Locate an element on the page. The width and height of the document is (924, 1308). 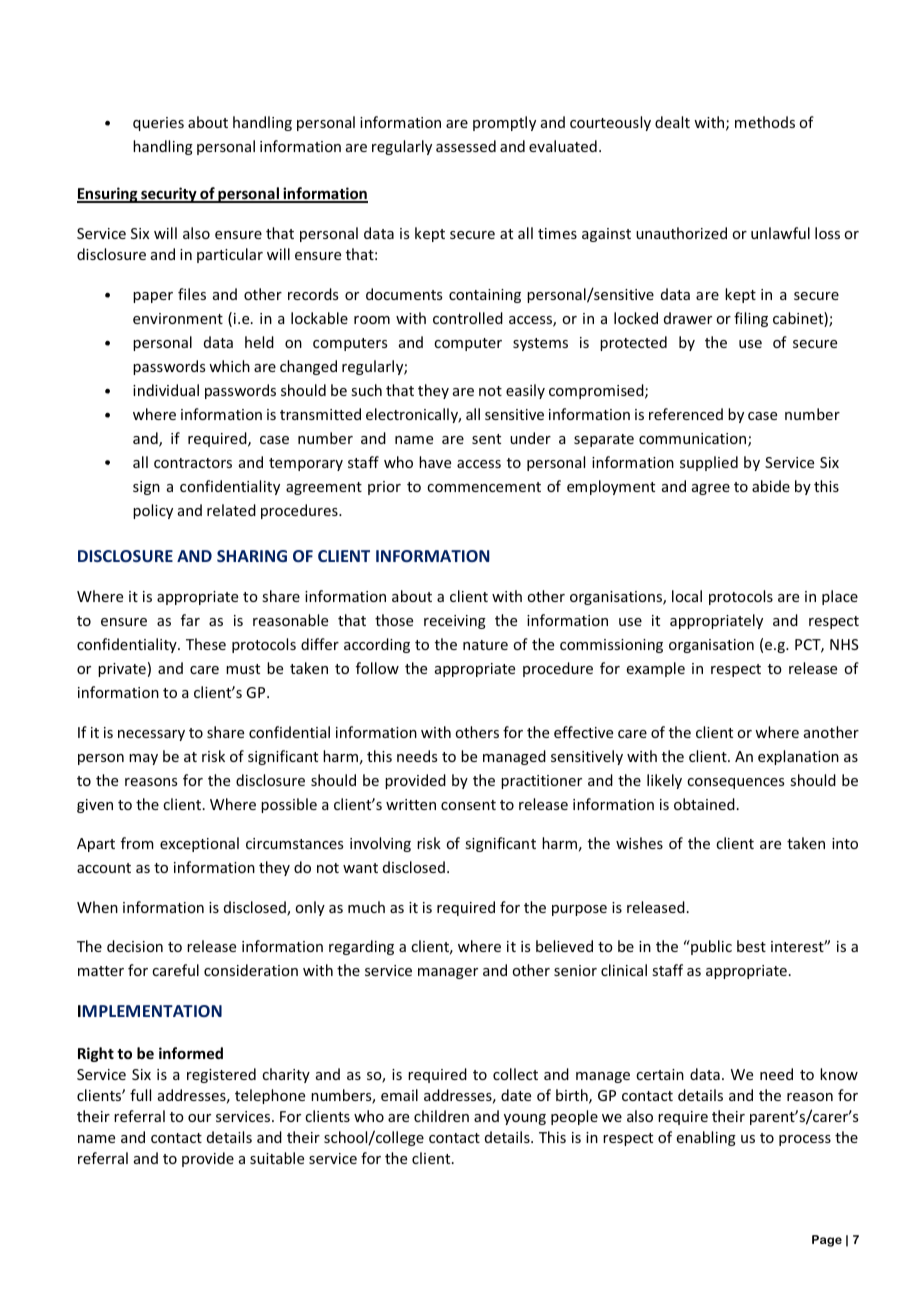
methods is located at coordinates (765, 122).
